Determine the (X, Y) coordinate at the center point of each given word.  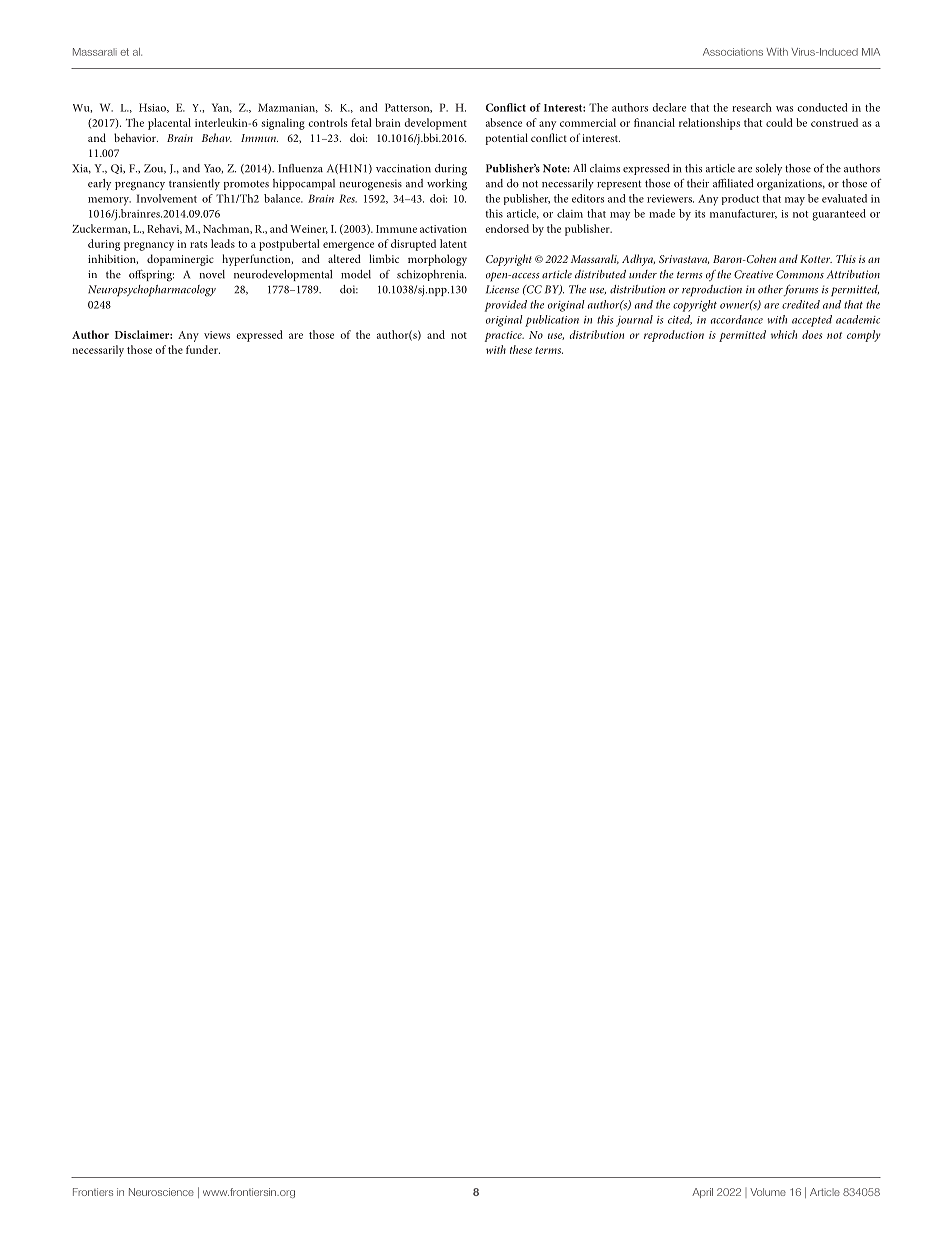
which (784, 334)
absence (504, 122)
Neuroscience (161, 1192)
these (521, 349)
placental (169, 124)
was (784, 109)
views (217, 335)
